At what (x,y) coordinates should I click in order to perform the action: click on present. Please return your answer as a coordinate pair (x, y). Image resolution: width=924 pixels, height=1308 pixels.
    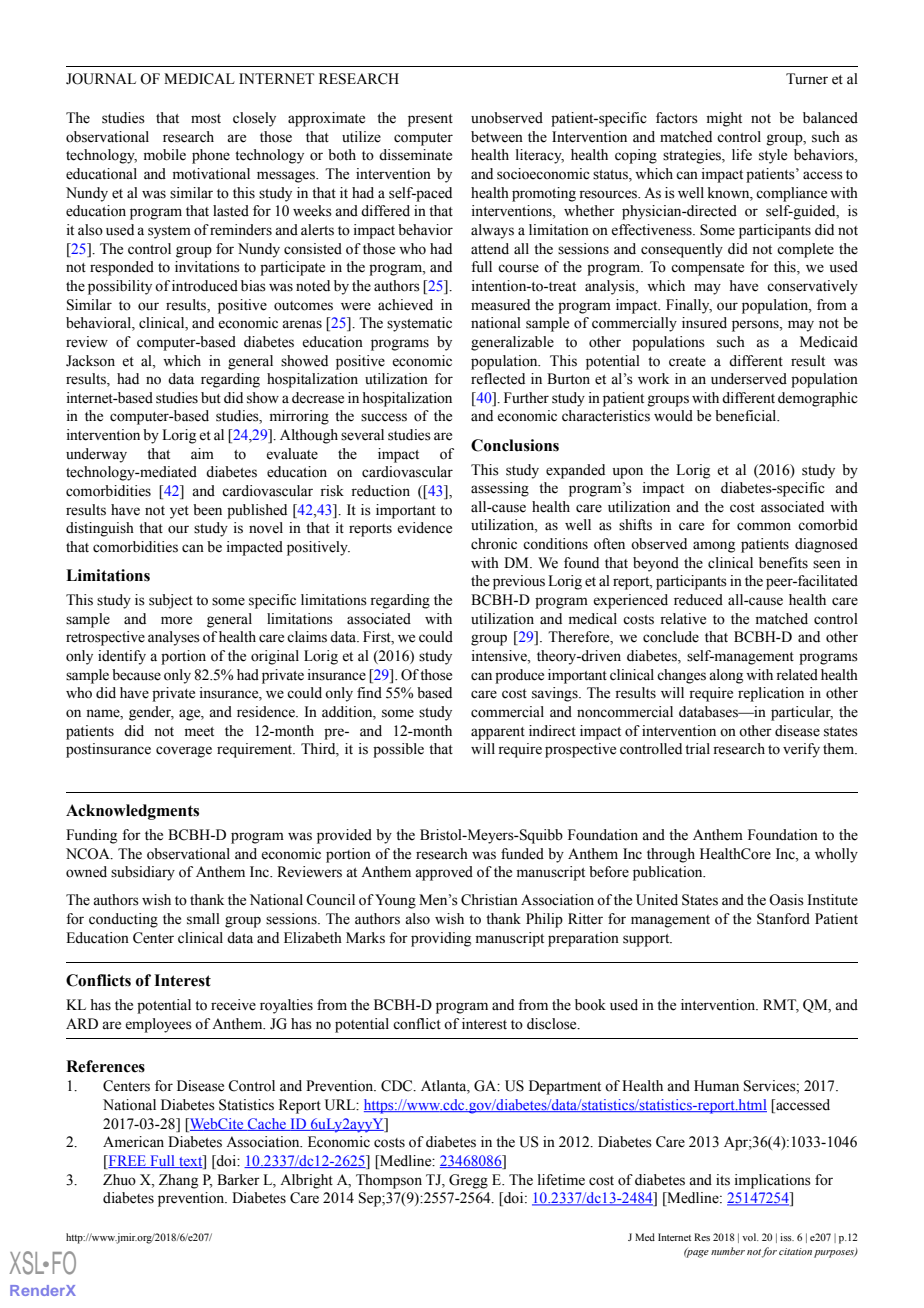
    Looking at the image, I should click on (430, 120).
